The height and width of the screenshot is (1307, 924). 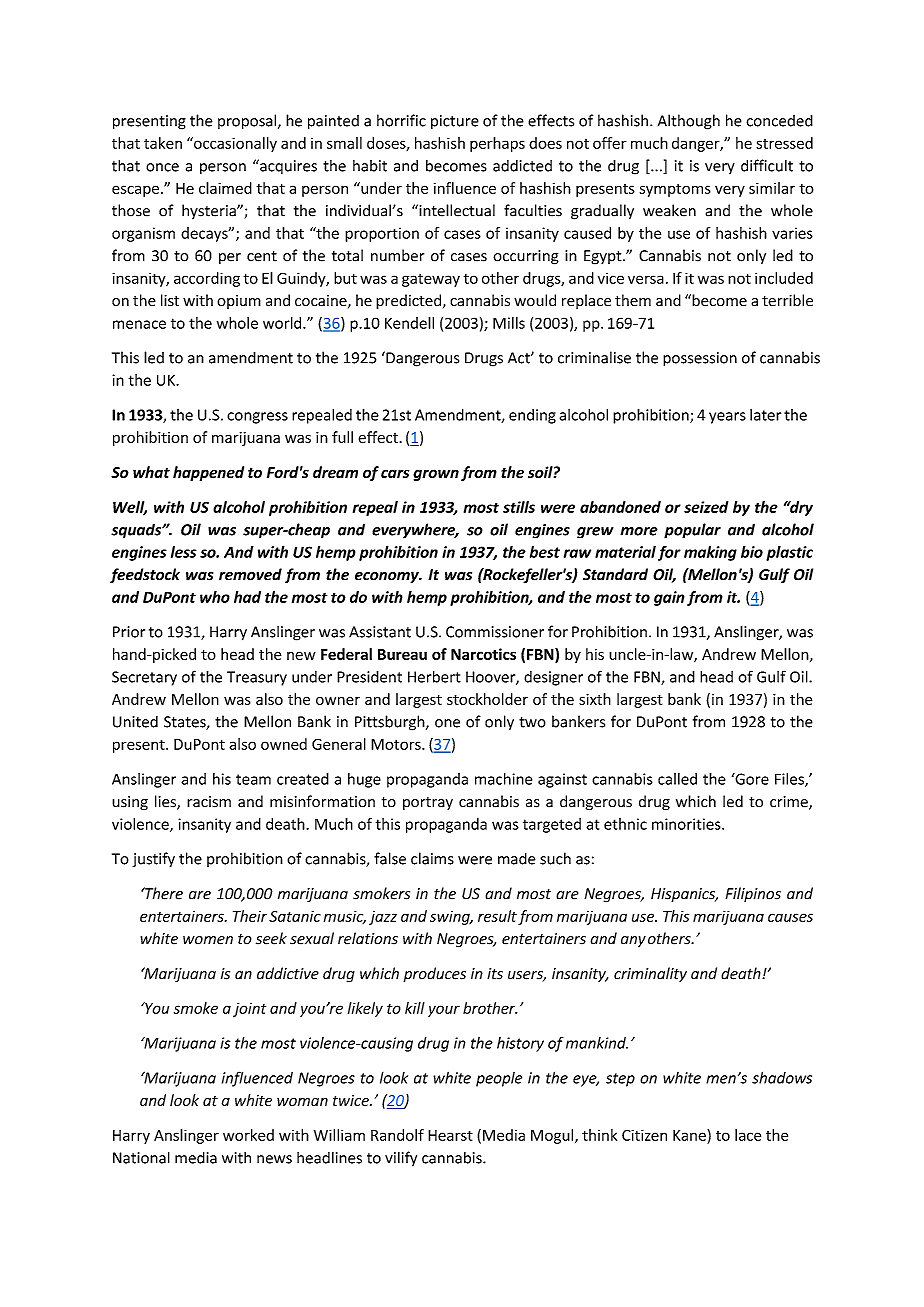 I want to click on Although, so click(x=689, y=122).
